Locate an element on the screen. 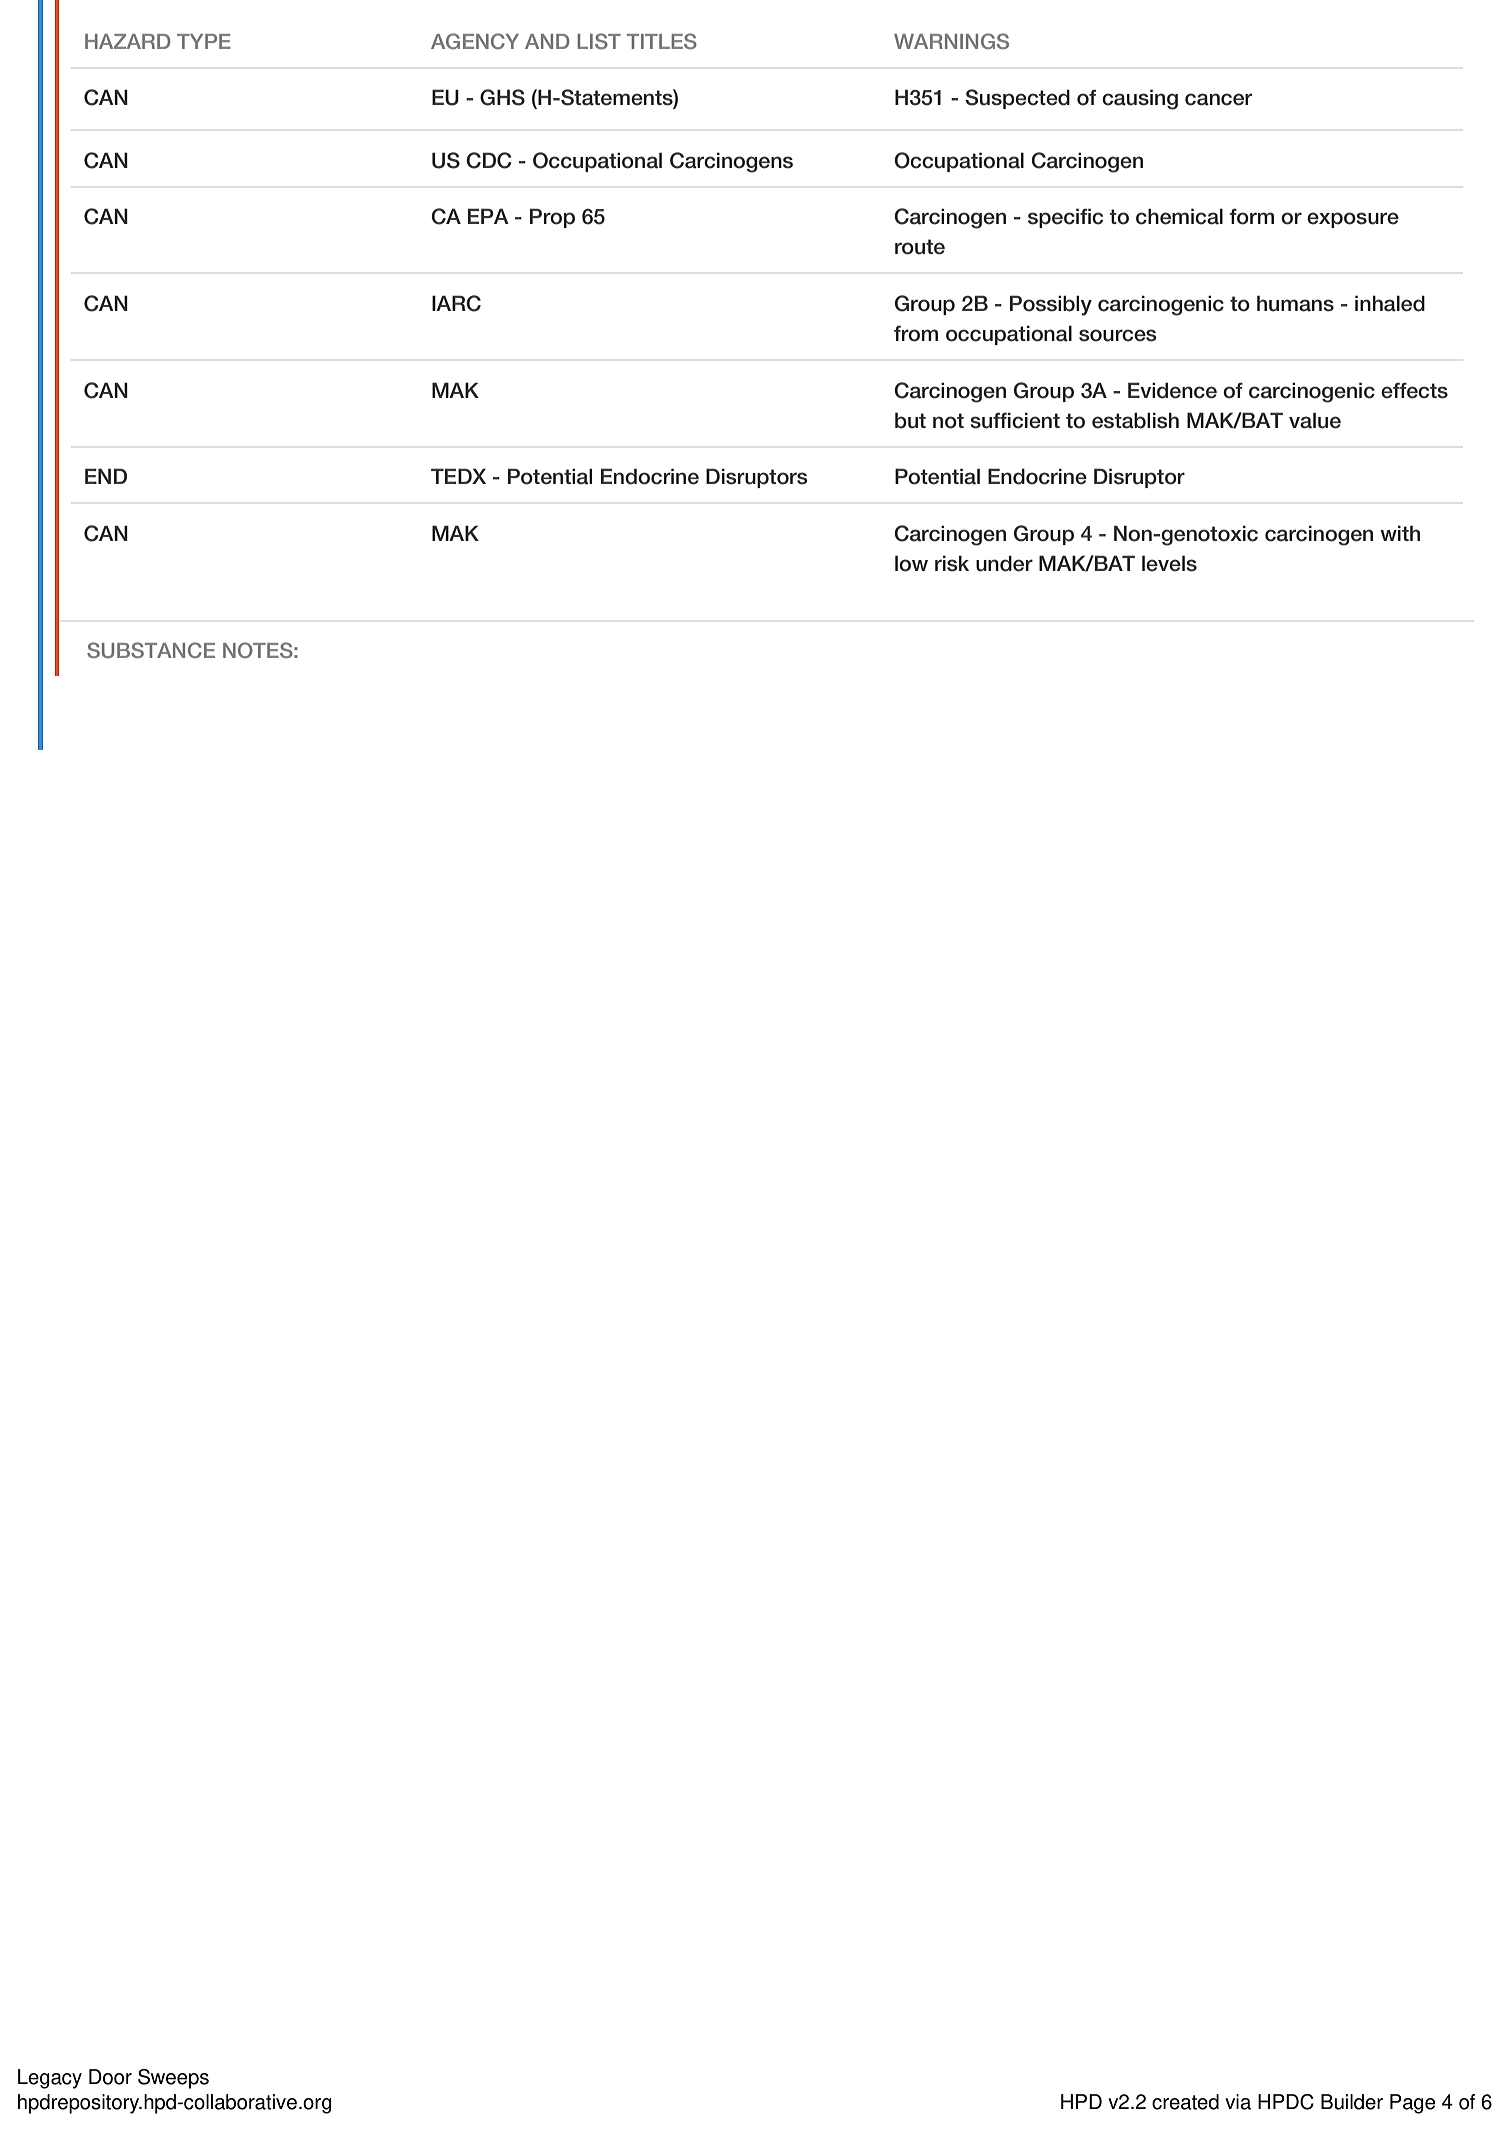 The height and width of the screenshot is (2137, 1510). TITLES is located at coordinates (662, 41).
